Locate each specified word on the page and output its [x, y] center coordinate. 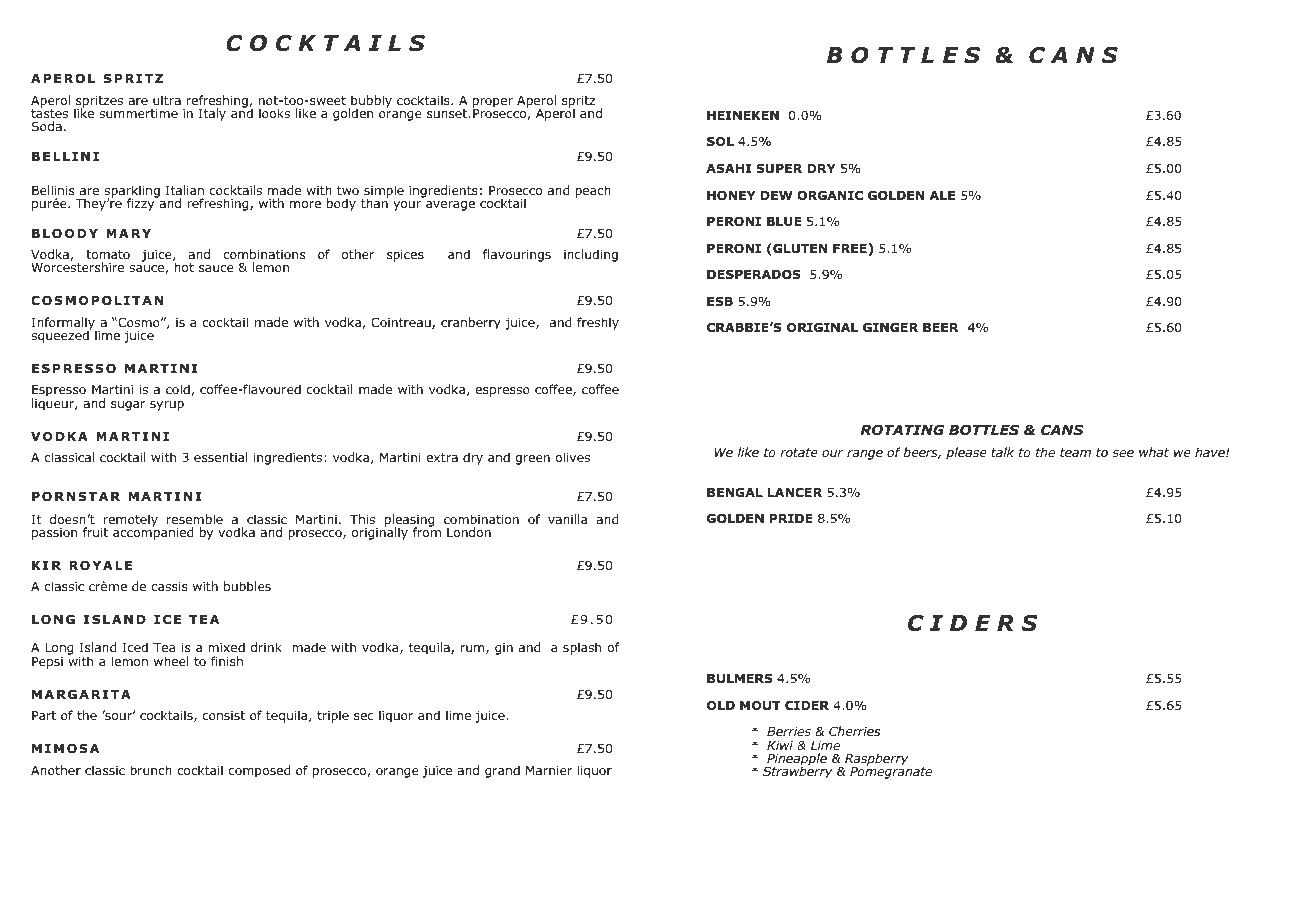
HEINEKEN [743, 115]
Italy [212, 114]
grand [502, 771]
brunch [151, 770]
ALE [942, 195]
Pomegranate [891, 772]
